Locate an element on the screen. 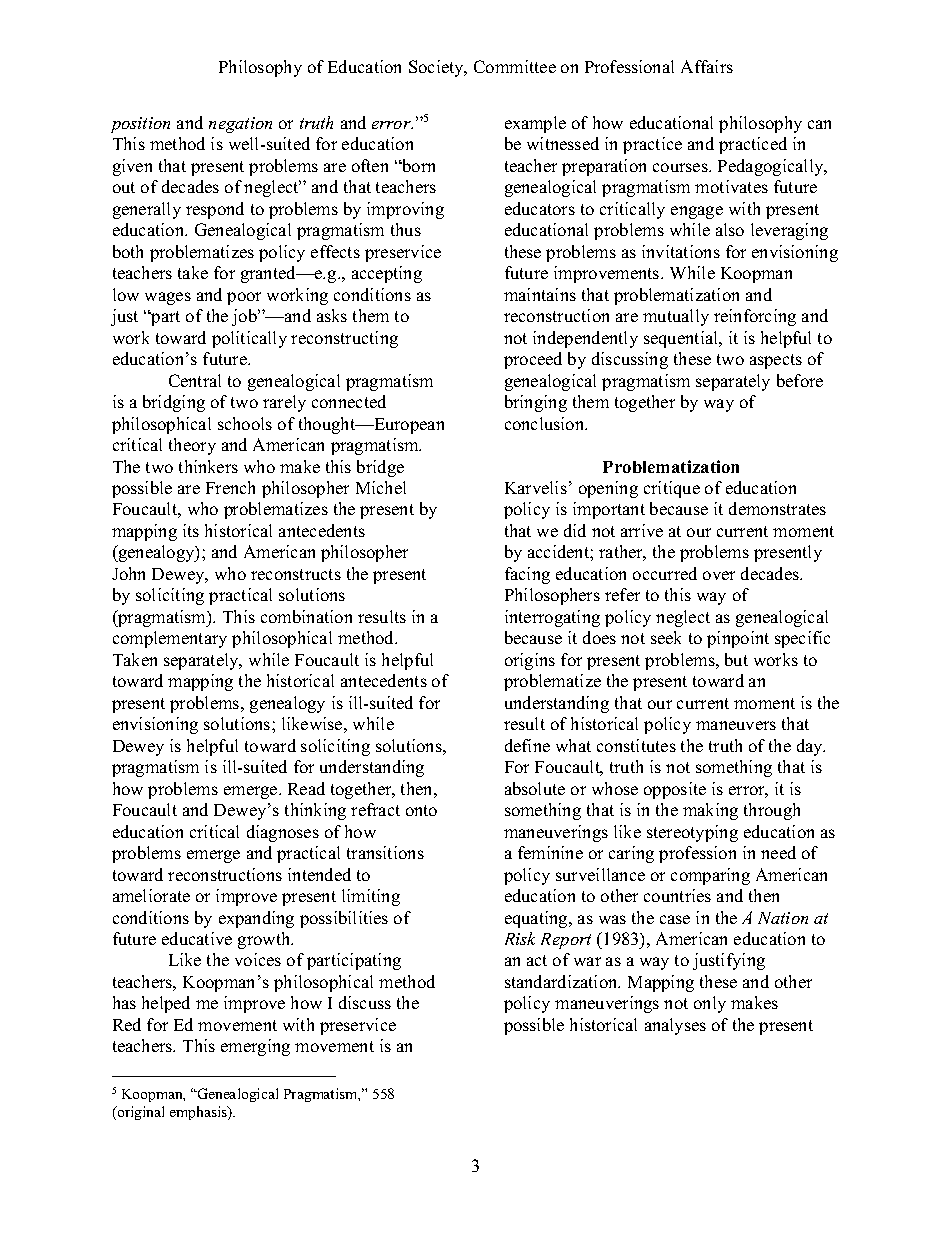 Image resolution: width=952 pixels, height=1233 pixels. standardization is located at coordinates (562, 981).
